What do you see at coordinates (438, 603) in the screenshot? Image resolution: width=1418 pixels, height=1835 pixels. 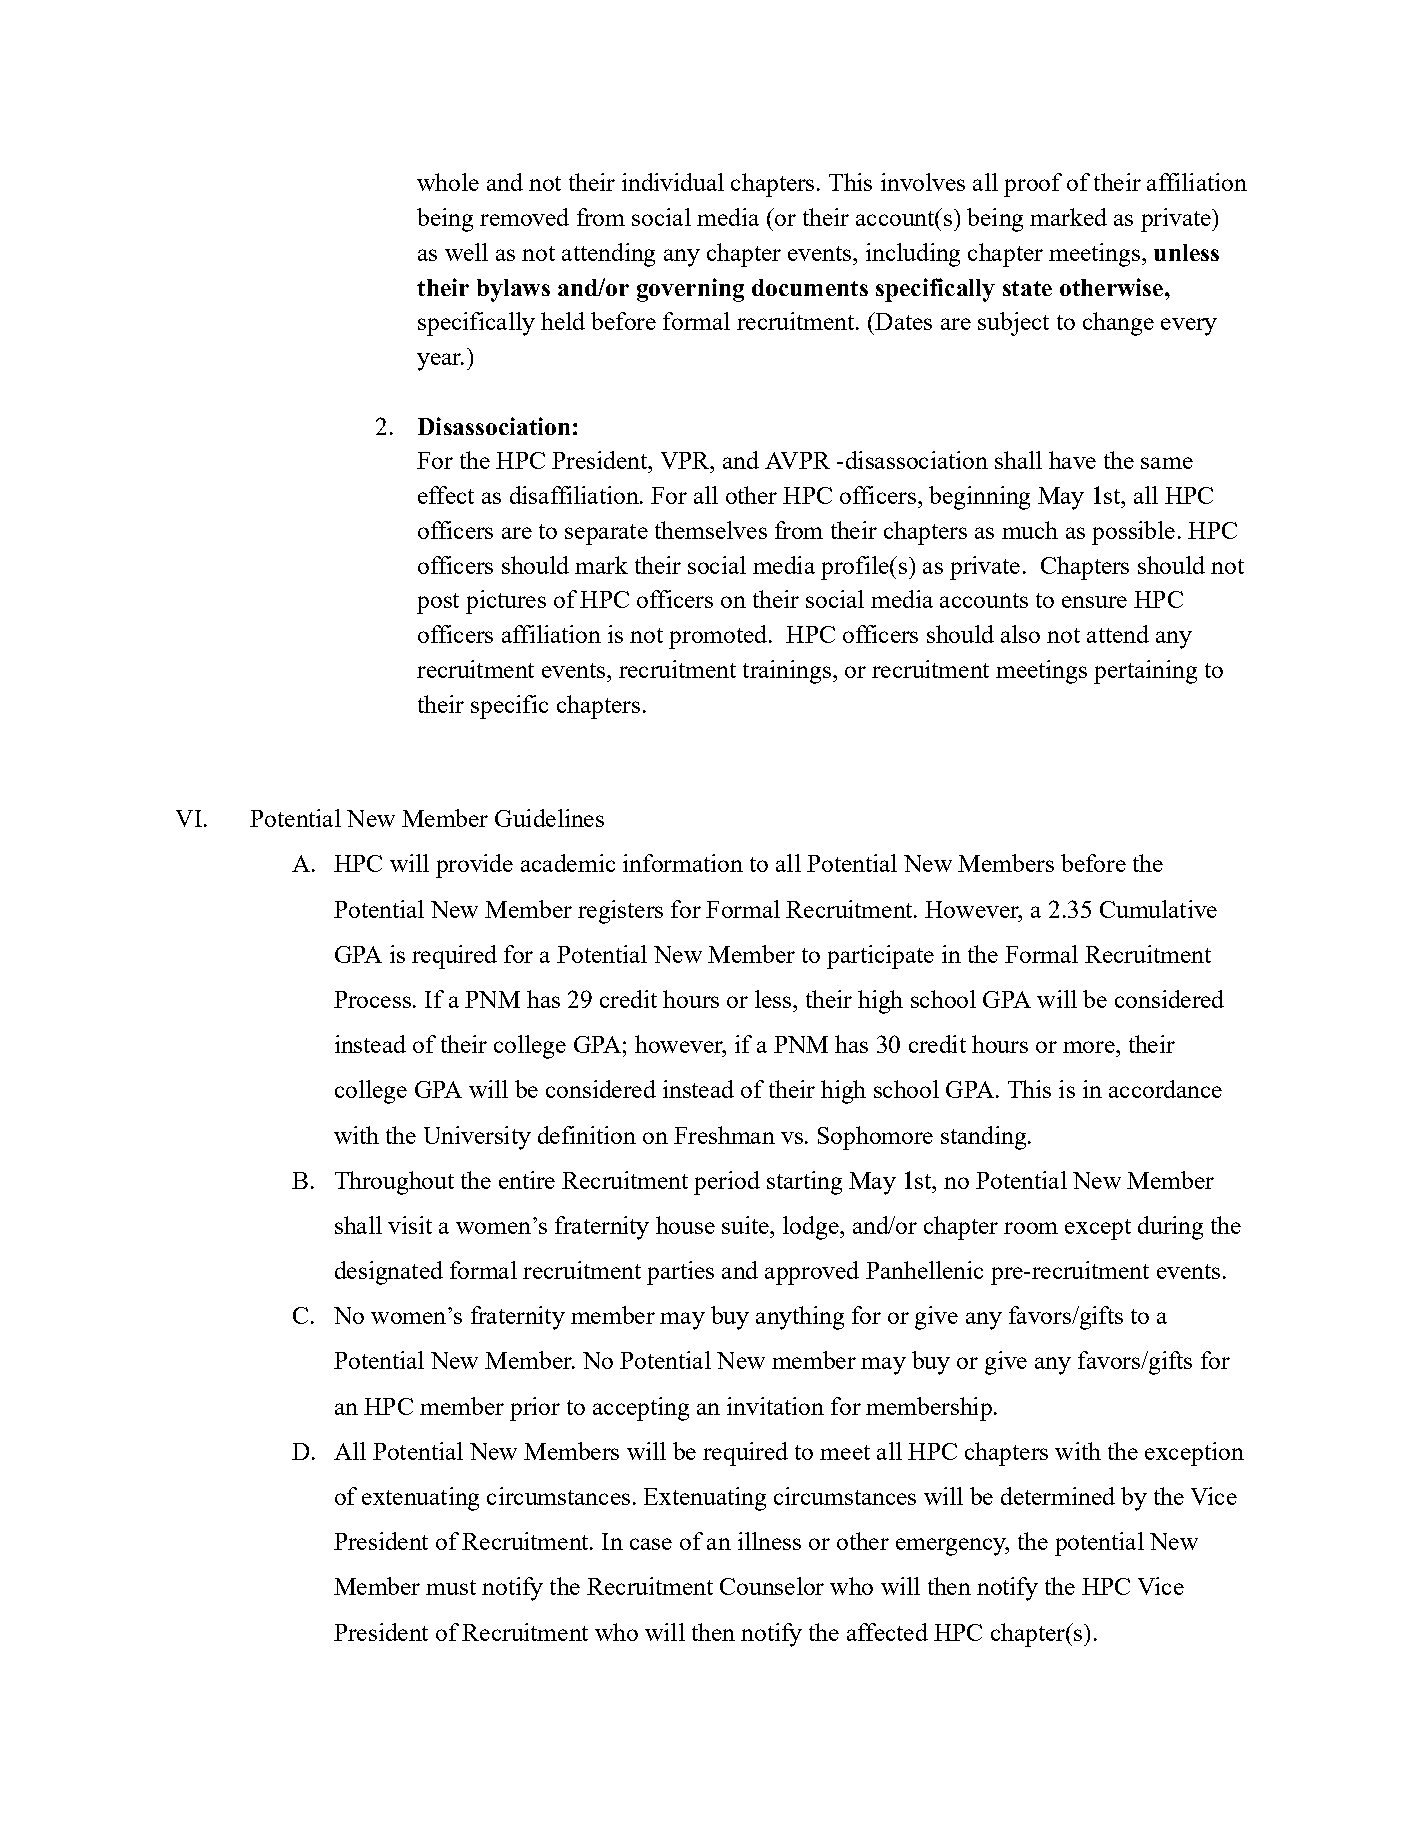 I see `post` at bounding box center [438, 603].
